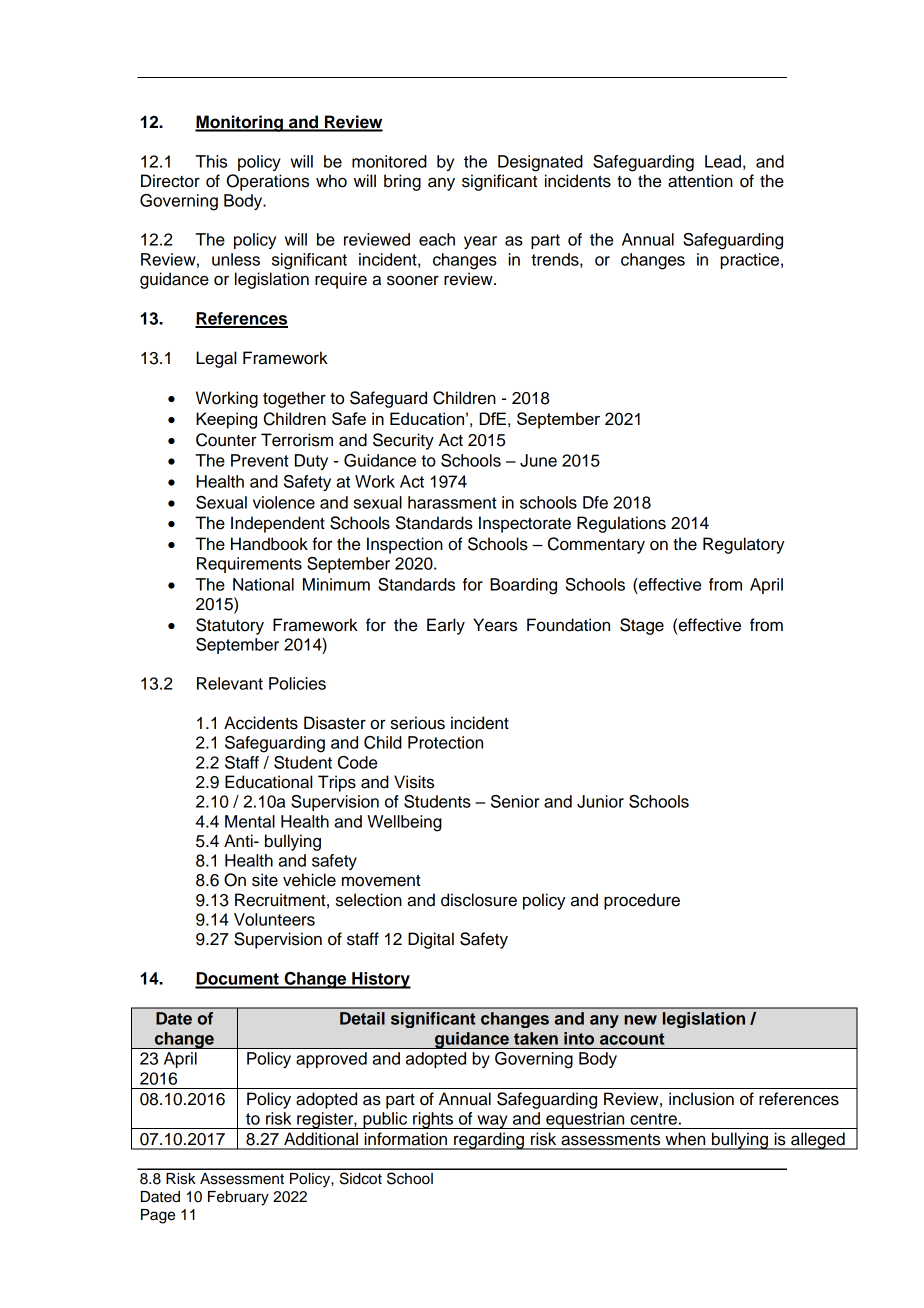 The height and width of the screenshot is (1308, 924). I want to click on This, so click(211, 161).
